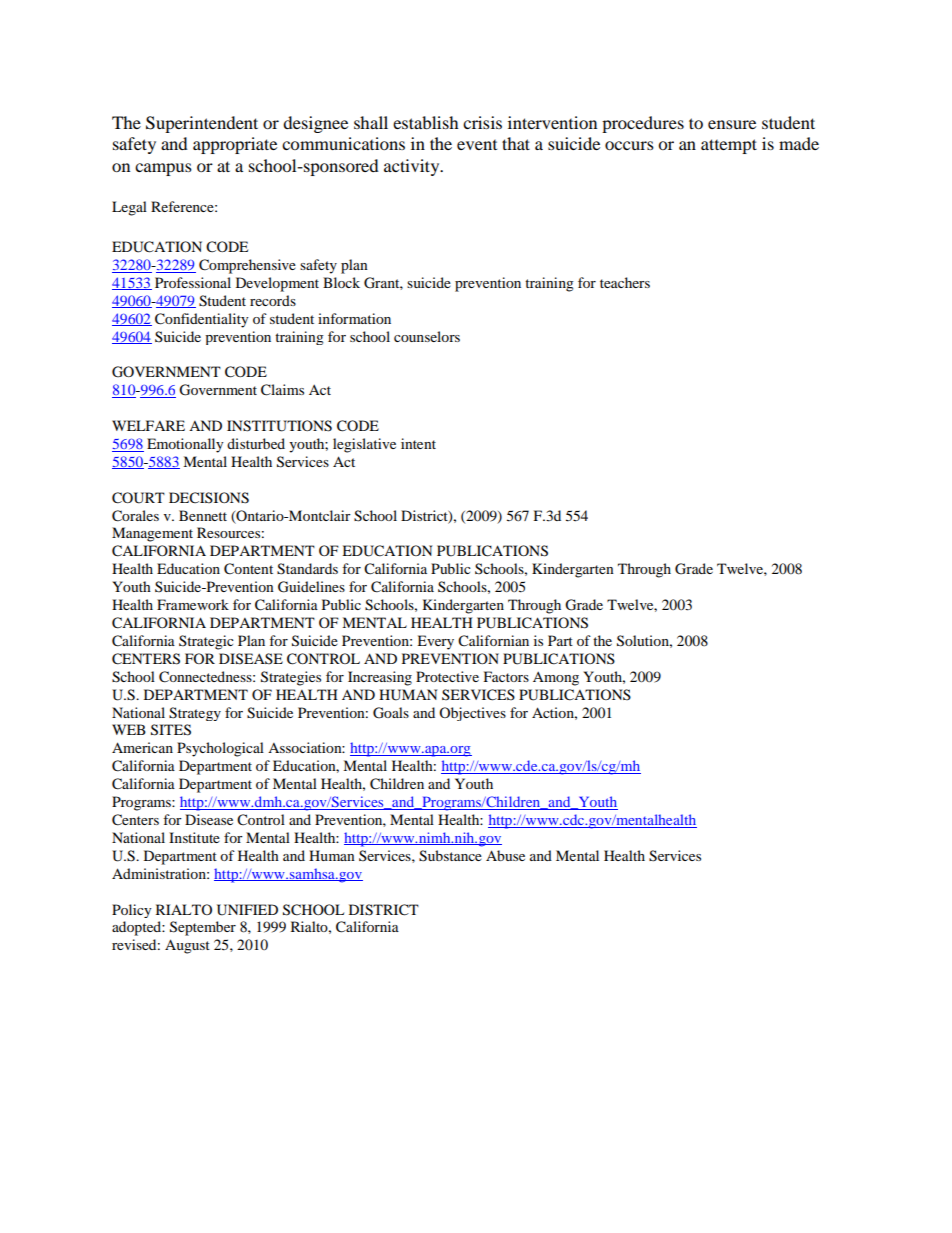  Describe the element at coordinates (235, 145) in the image. I see `appropriate` at that location.
